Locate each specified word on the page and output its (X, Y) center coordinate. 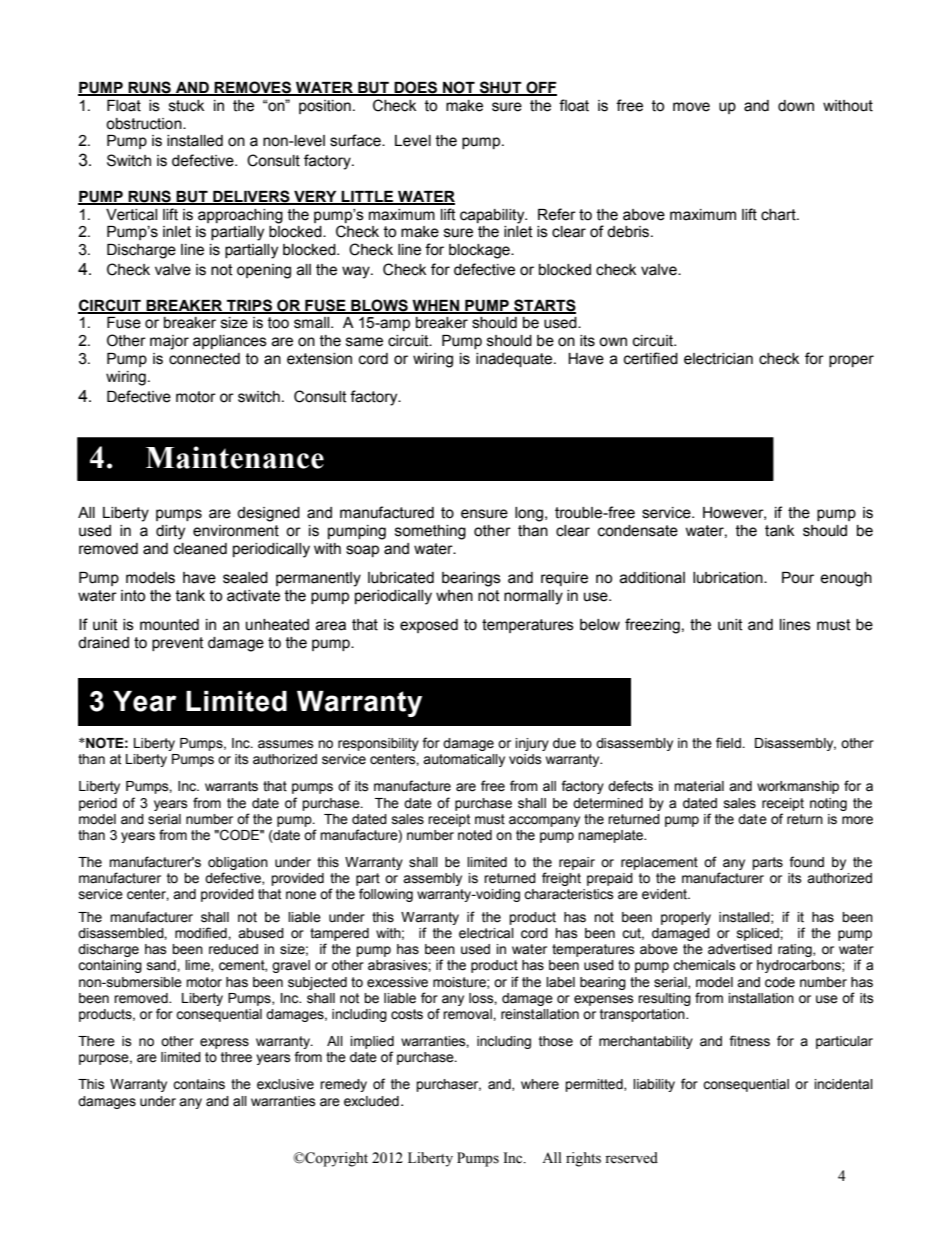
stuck (186, 106)
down (796, 106)
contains (199, 1084)
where (540, 1084)
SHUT (500, 88)
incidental (844, 1084)
